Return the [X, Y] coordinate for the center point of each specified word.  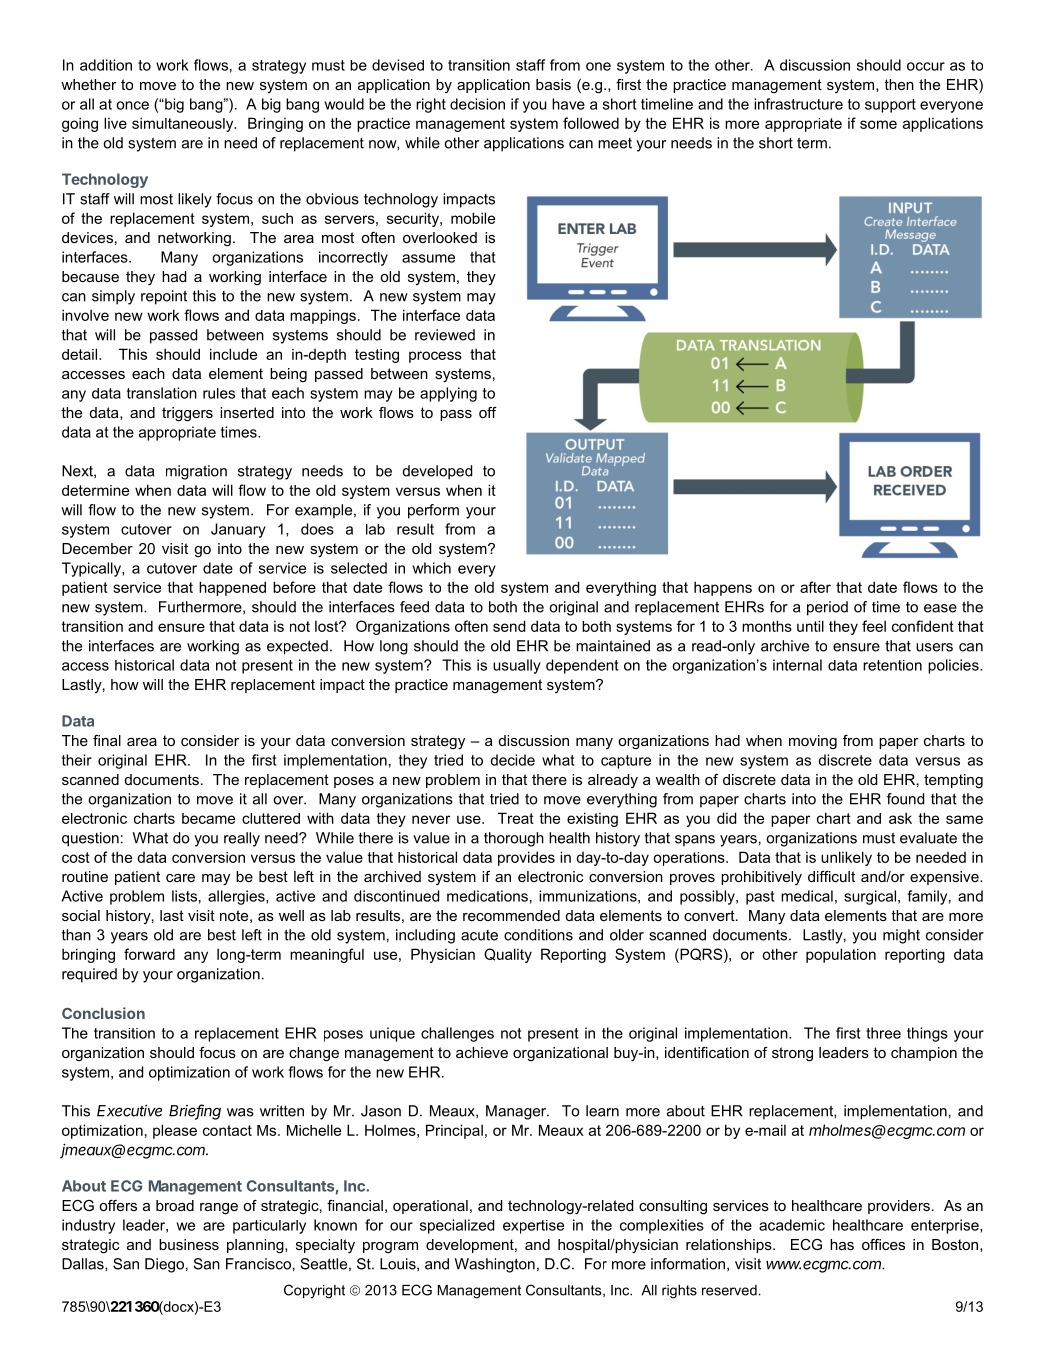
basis [553, 84]
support [890, 106]
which [432, 568]
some [878, 124]
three [883, 1033]
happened [232, 588]
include [233, 354]
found [905, 799]
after [815, 587]
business [189, 1244]
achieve [482, 1052]
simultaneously [184, 124]
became [208, 818]
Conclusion [103, 1013]
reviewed [445, 335]
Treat [516, 818]
